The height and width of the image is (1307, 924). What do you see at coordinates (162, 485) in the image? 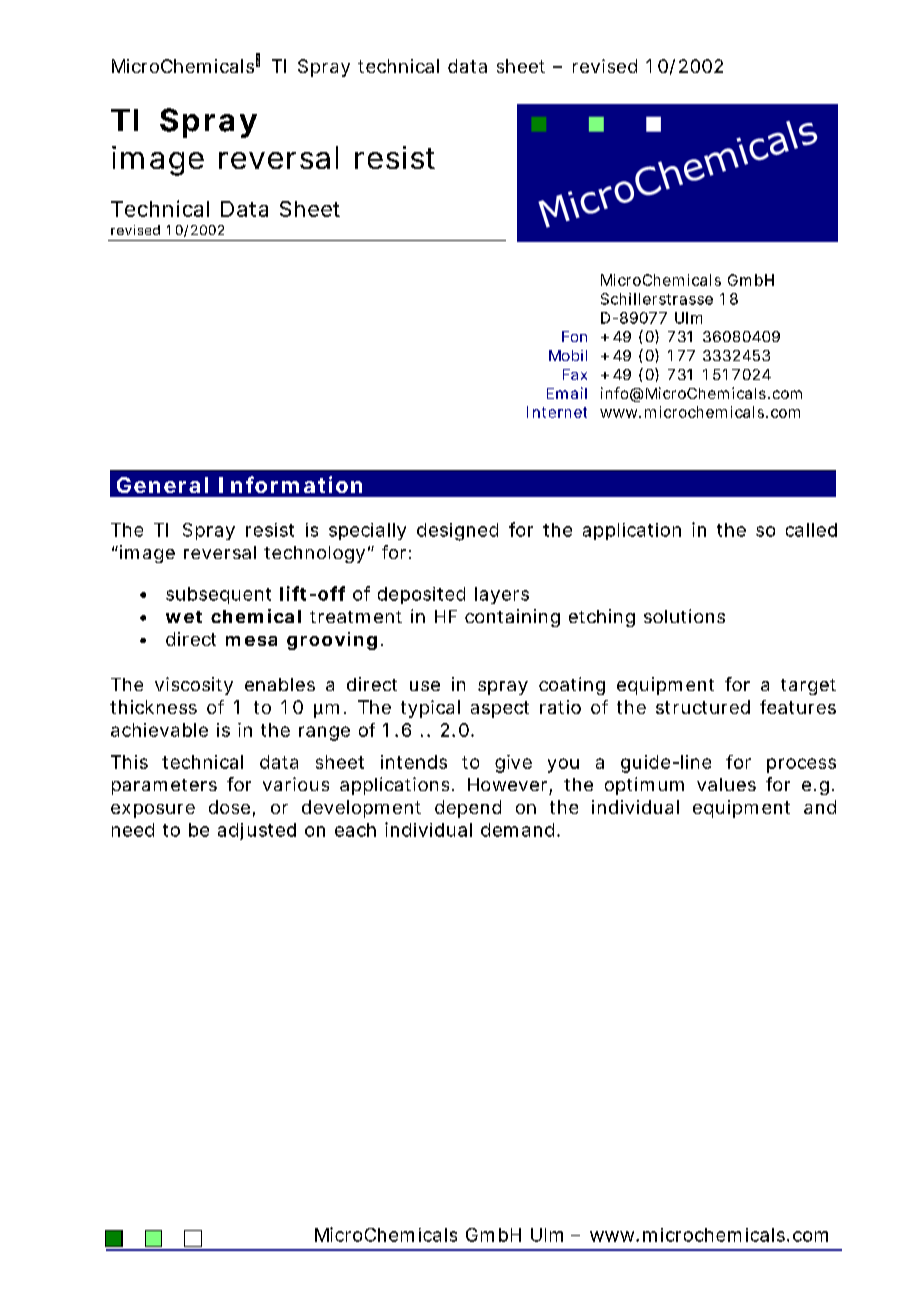
I see `General` at bounding box center [162, 485].
